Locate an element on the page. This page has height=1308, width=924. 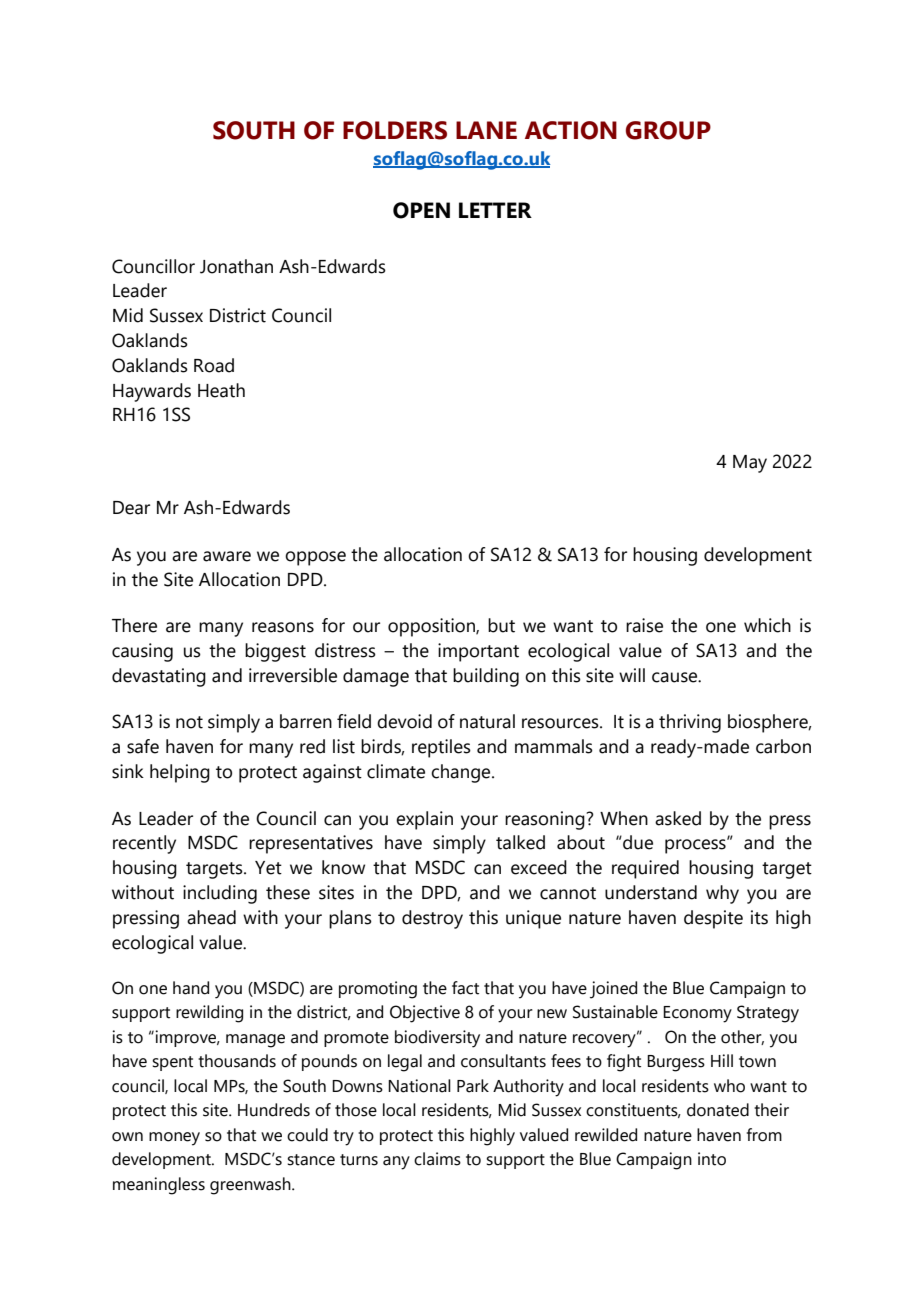
asked is located at coordinates (678, 818).
